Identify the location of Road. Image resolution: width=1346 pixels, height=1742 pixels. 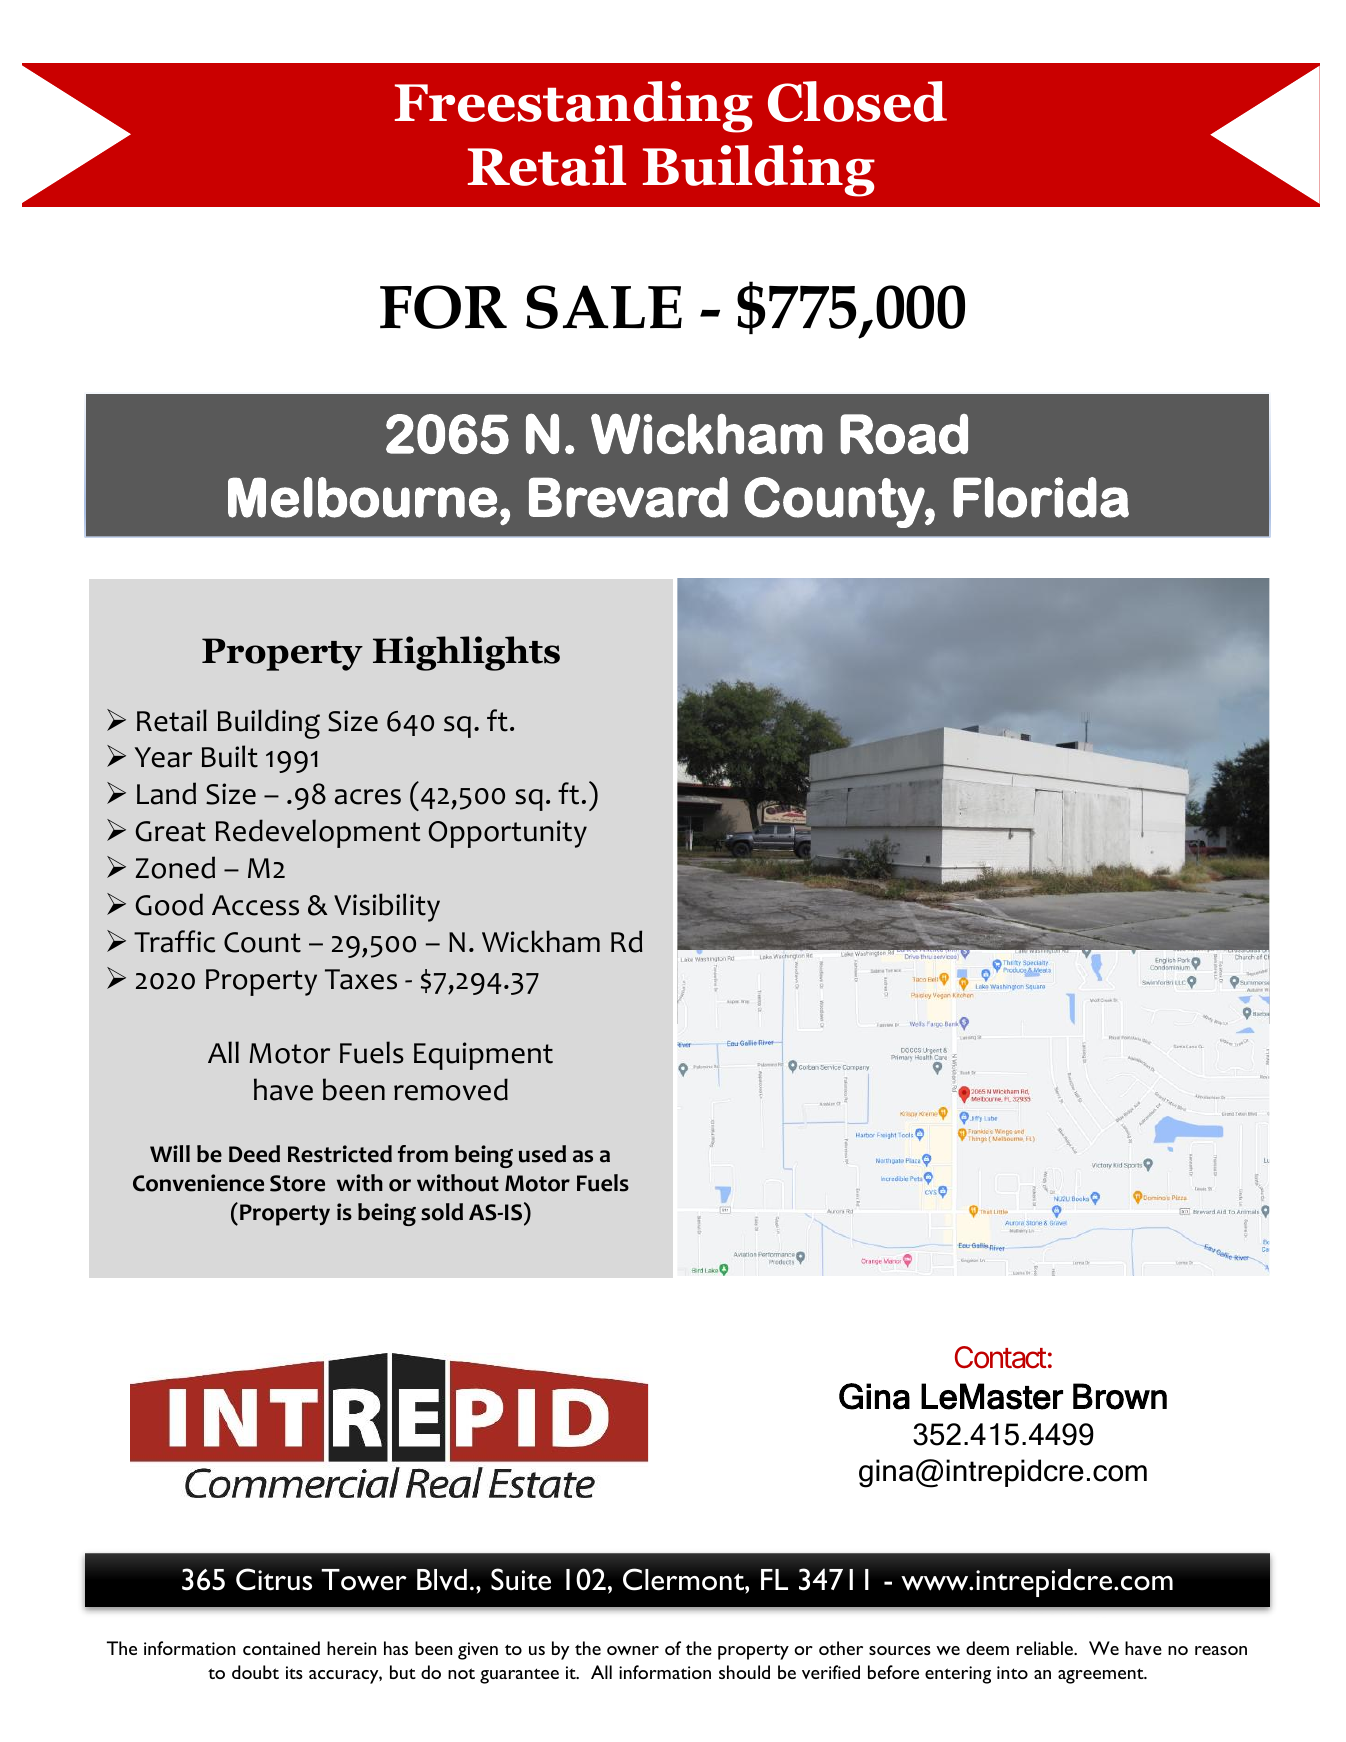
(904, 434).
